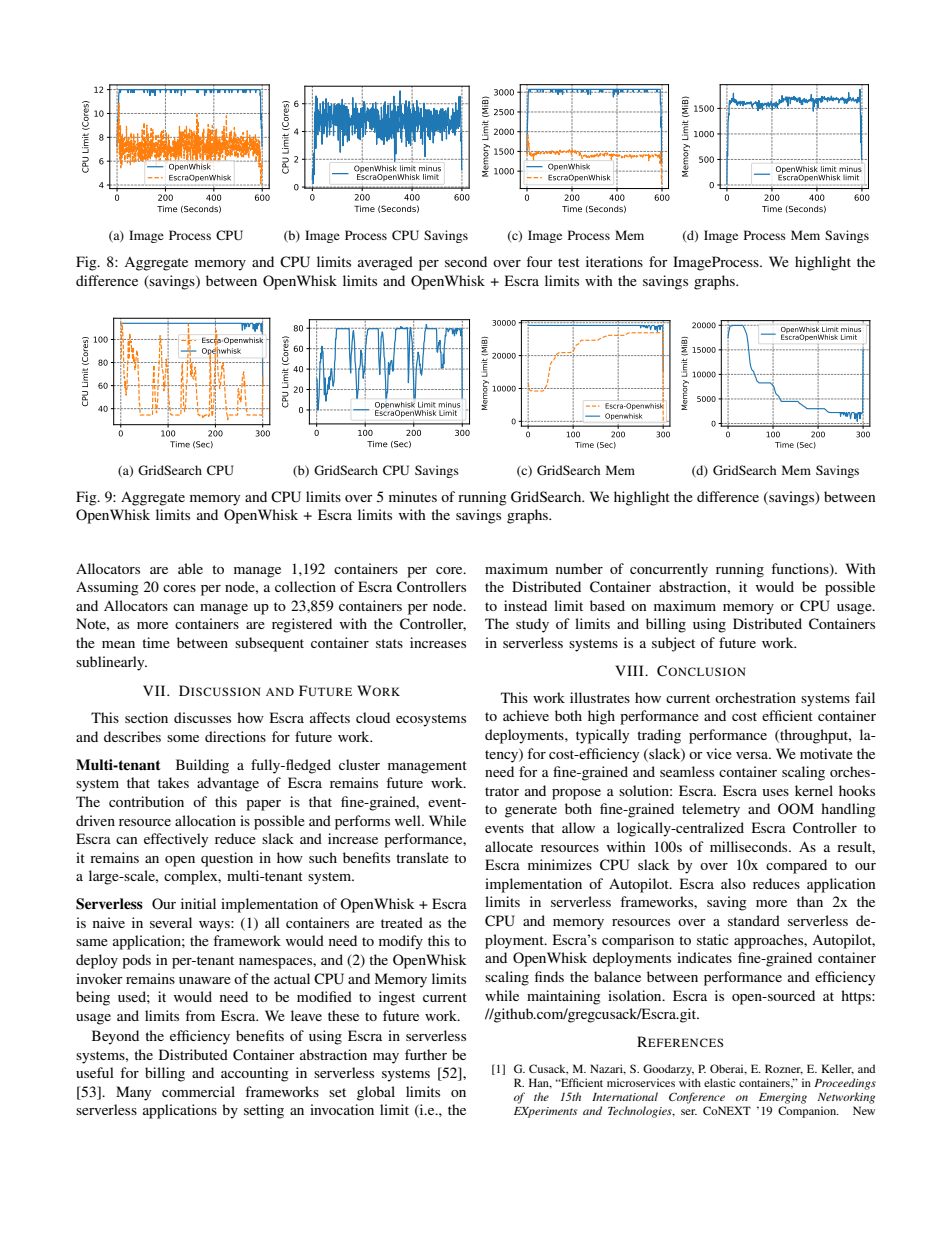 The width and height of the screenshot is (952, 1233). Describe the element at coordinates (190, 568) in the screenshot. I see `able` at that location.
